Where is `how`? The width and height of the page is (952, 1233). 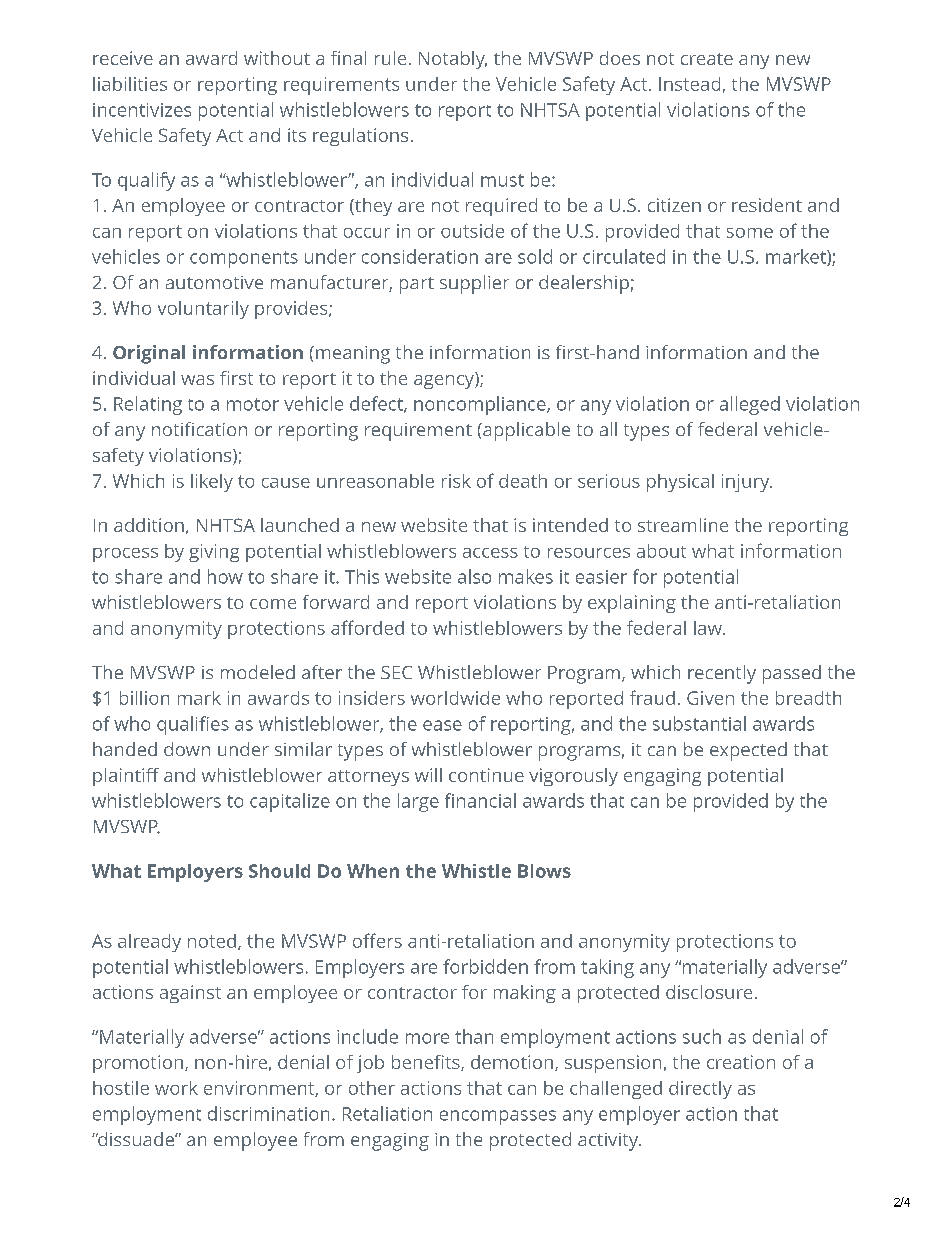 how is located at coordinates (225, 576).
